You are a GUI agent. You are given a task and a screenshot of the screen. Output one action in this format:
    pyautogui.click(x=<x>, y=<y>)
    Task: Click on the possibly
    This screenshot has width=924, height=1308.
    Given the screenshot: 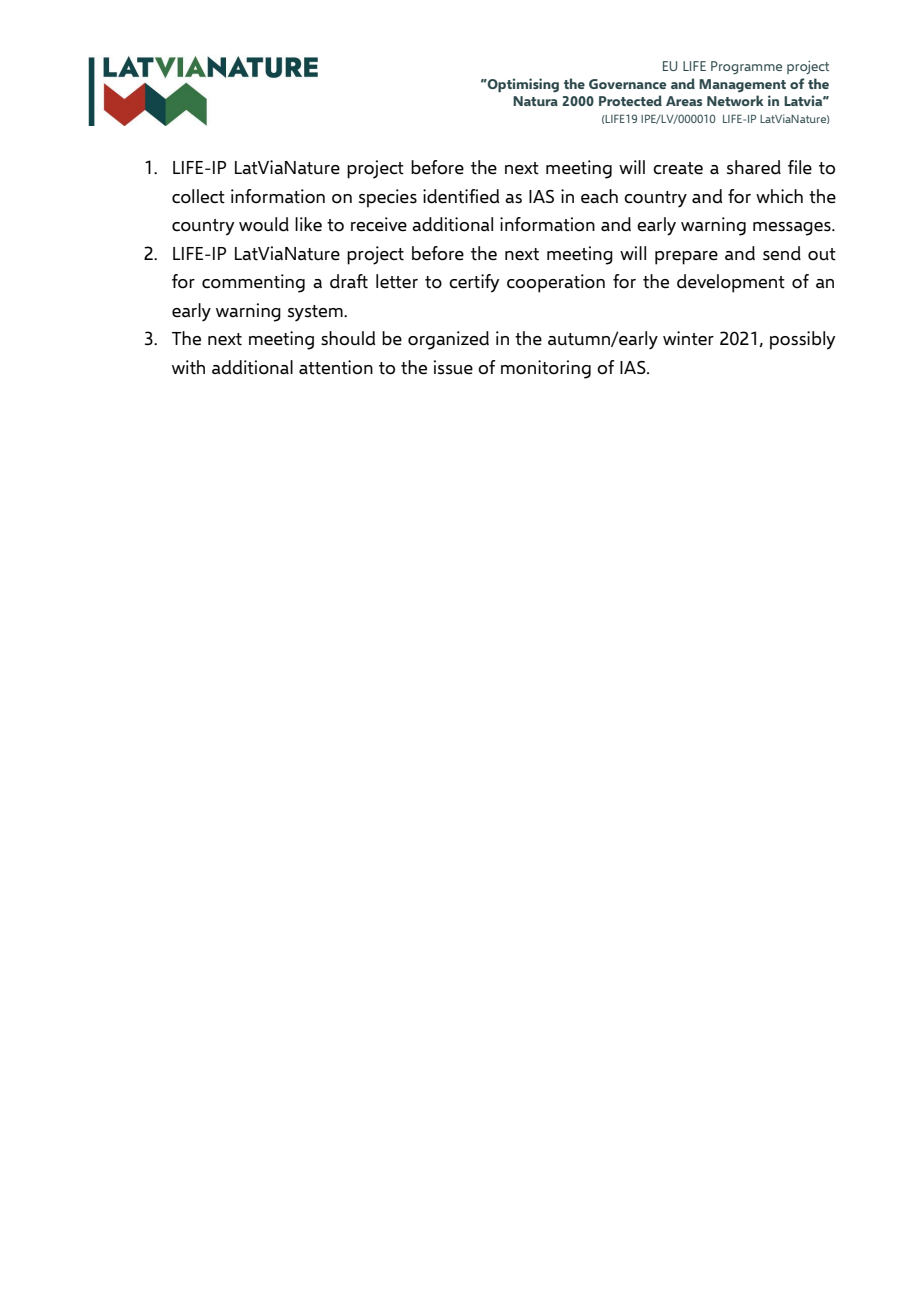 What is the action you would take?
    pyautogui.click(x=803, y=340)
